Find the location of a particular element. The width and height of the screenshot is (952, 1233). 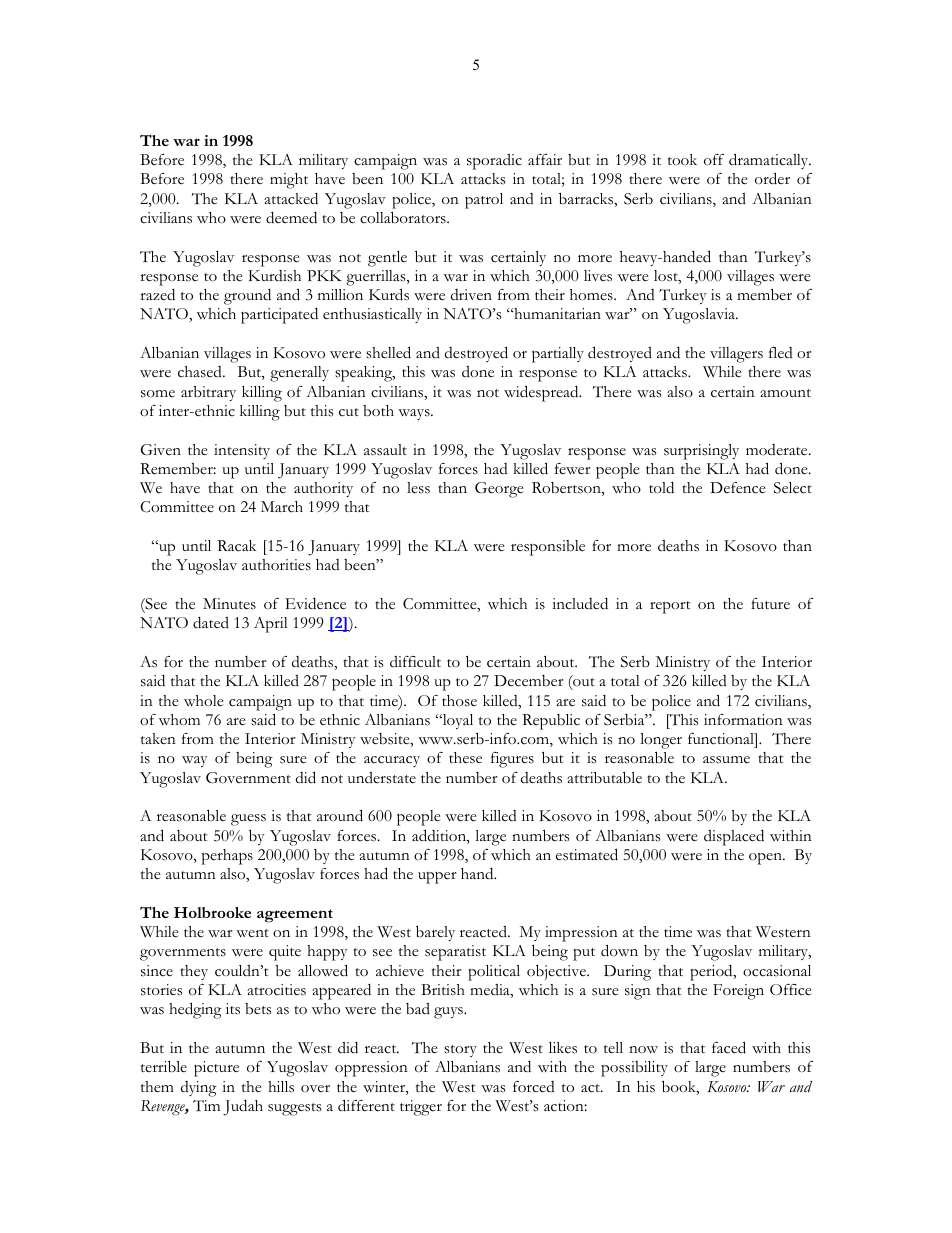

story is located at coordinates (460, 1051).
